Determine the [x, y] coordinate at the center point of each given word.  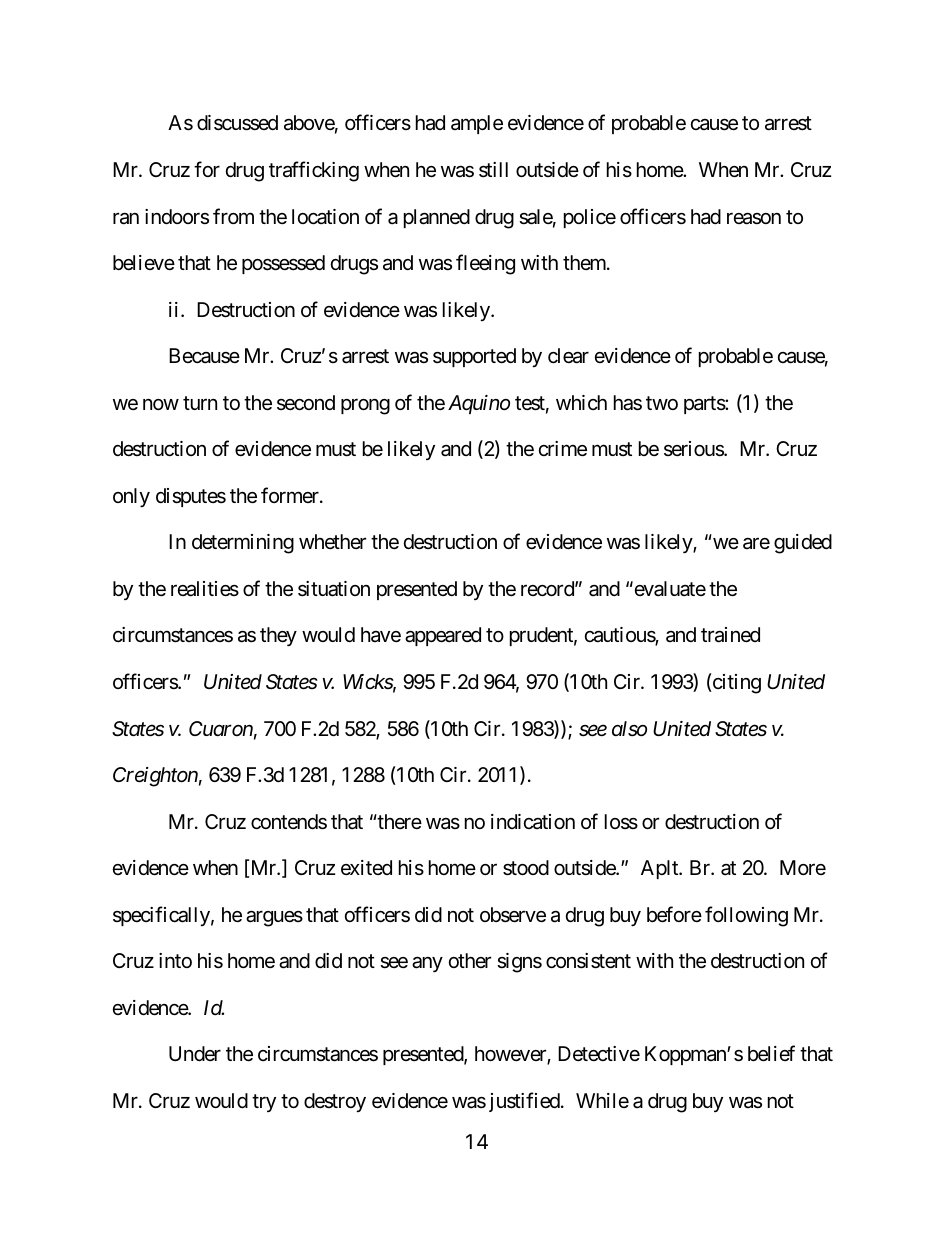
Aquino [479, 404]
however [511, 1055]
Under [195, 1054]
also [629, 729]
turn [200, 403]
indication [533, 821]
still [493, 170]
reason [754, 219]
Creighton [155, 777]
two [662, 403]
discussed [237, 123]
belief [771, 1054]
